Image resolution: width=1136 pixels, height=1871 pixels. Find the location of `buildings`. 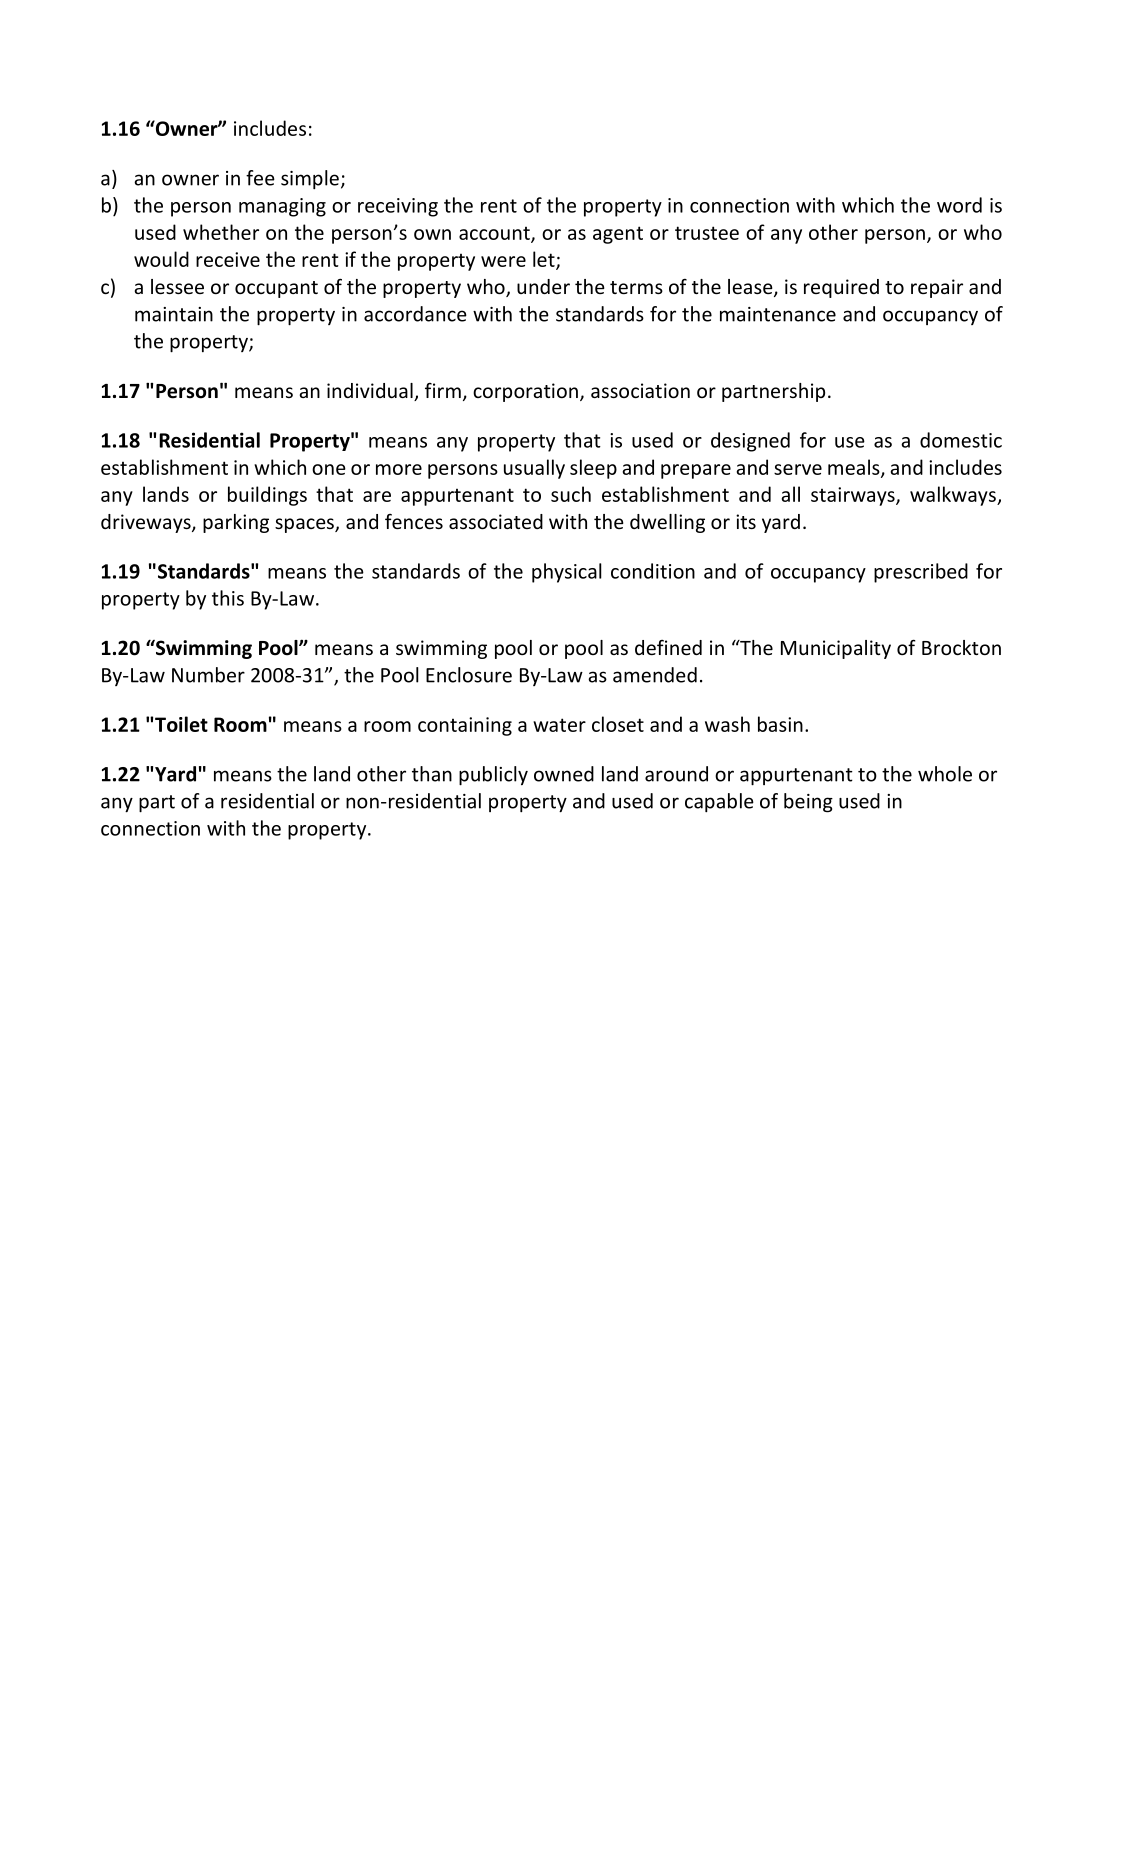

buildings is located at coordinates (267, 496).
